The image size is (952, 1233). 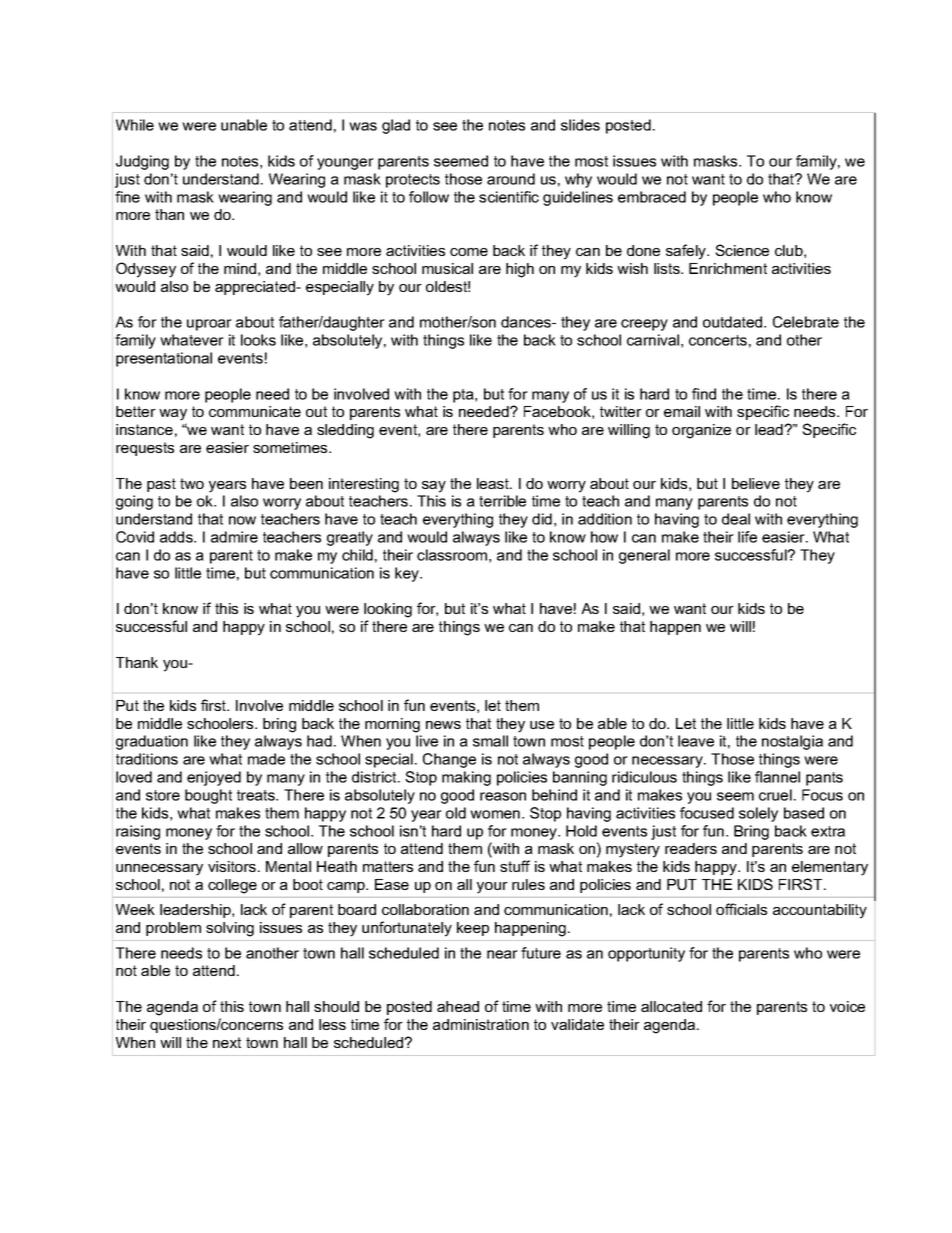 What do you see at coordinates (747, 537) in the screenshot?
I see `life` at bounding box center [747, 537].
